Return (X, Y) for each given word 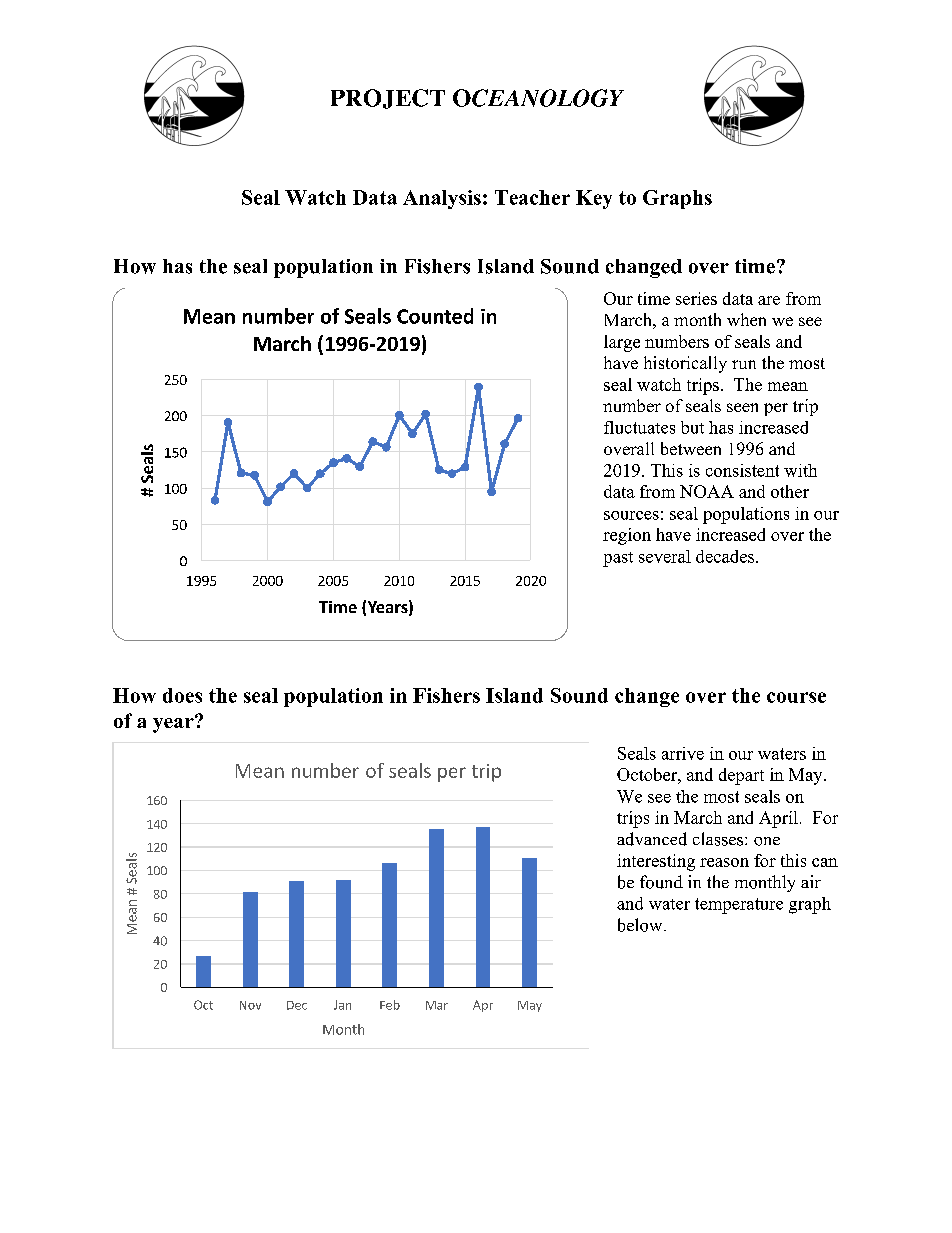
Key (594, 199)
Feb (390, 1005)
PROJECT (388, 99)
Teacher (532, 197)
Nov (250, 1005)
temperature (739, 906)
